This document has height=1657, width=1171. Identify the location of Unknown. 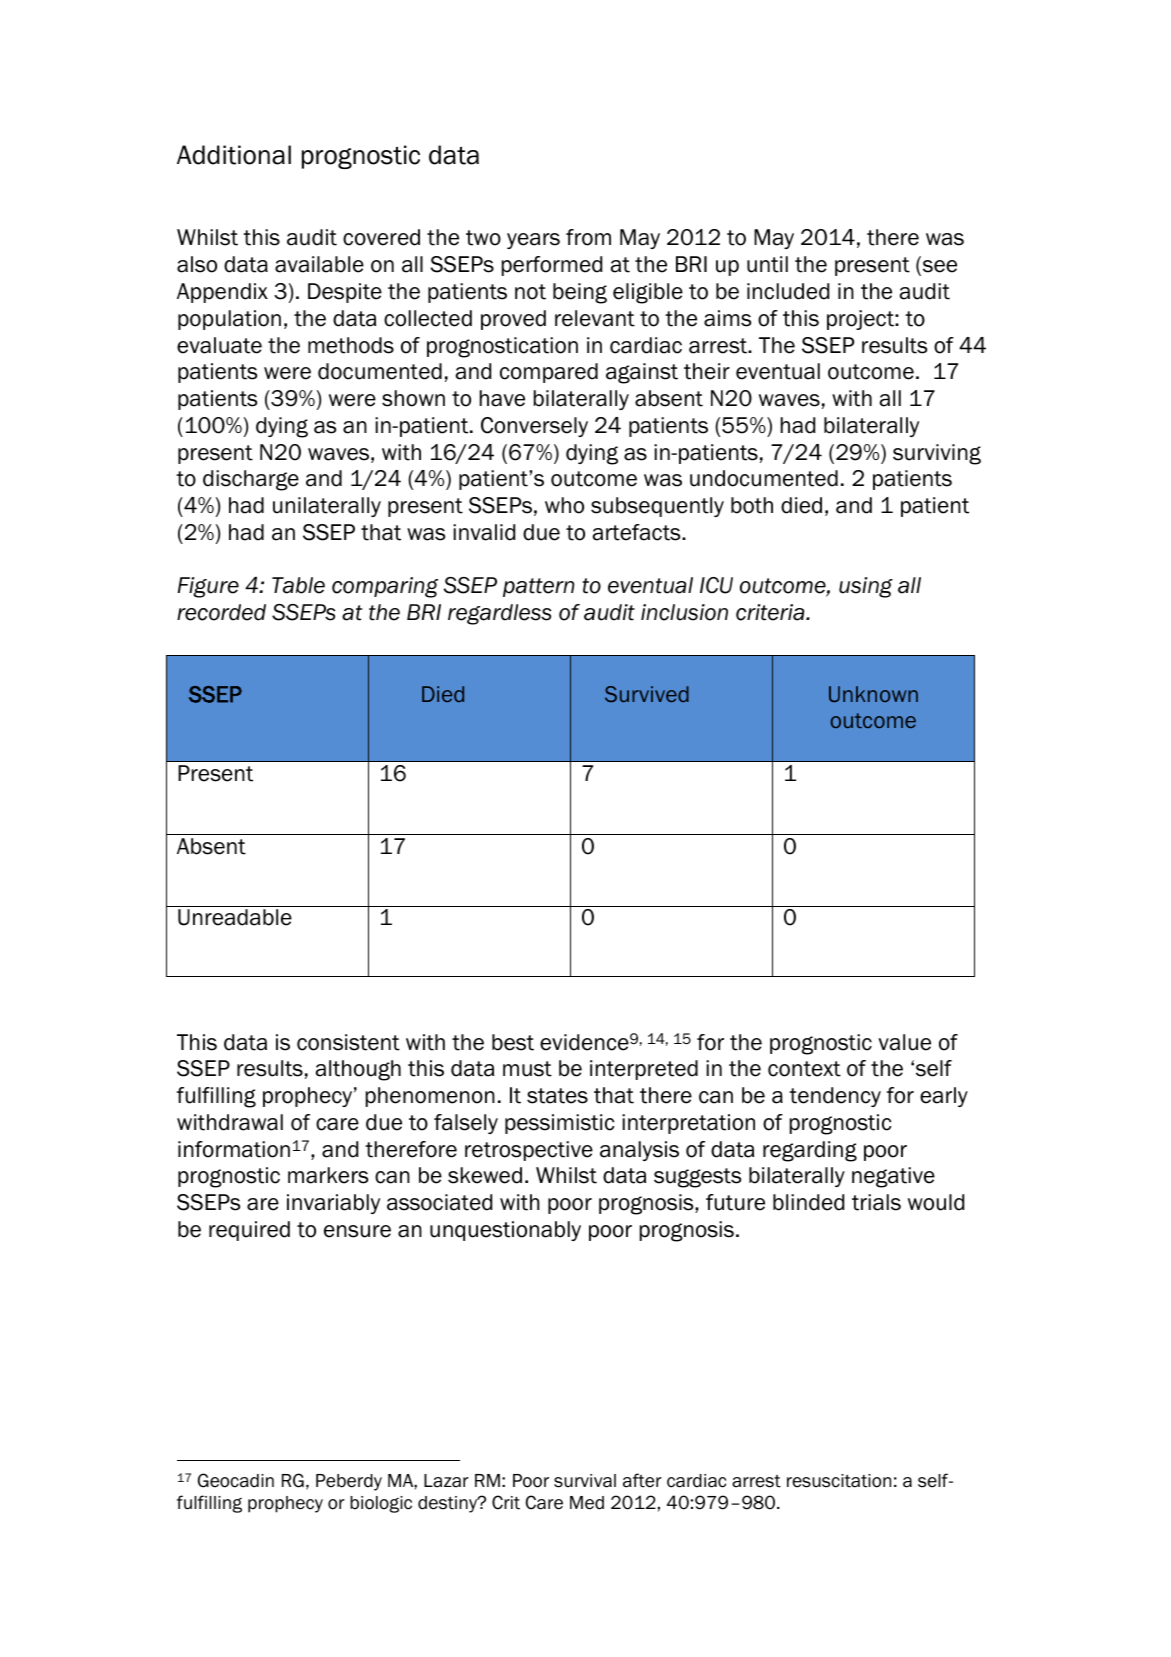
(873, 694).
